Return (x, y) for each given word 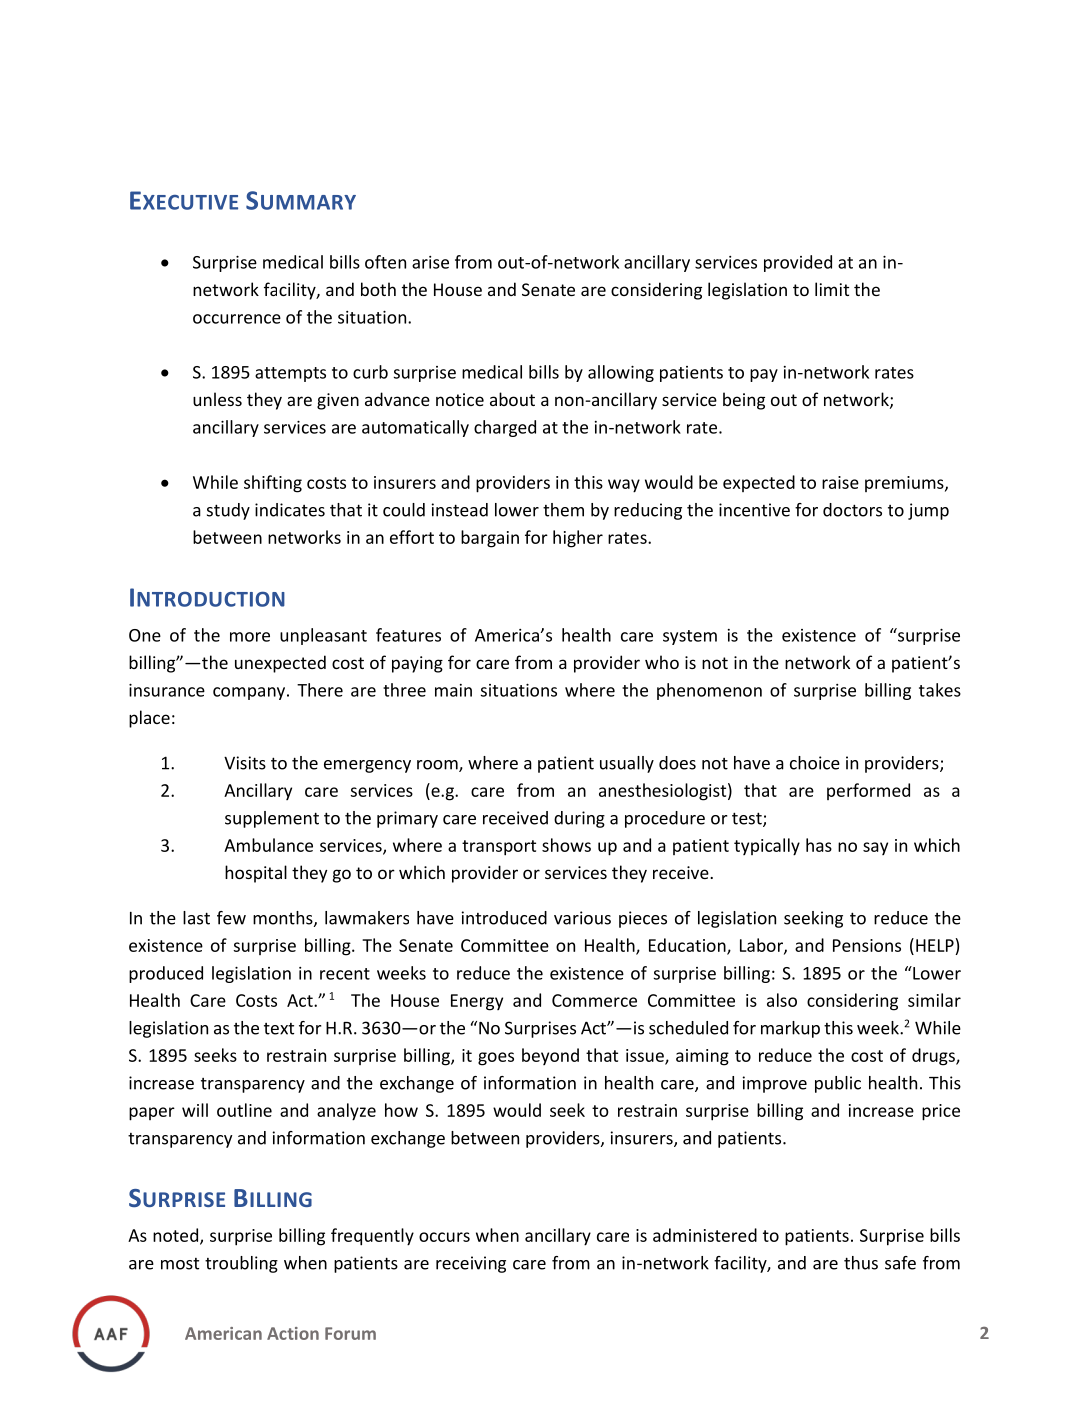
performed (868, 791)
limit (832, 289)
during (579, 819)
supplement (272, 819)
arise (430, 262)
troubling (241, 1264)
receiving (471, 1264)
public (838, 1084)
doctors (852, 510)
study (228, 511)
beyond (550, 1056)
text (279, 1029)
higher (578, 539)
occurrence (237, 319)
